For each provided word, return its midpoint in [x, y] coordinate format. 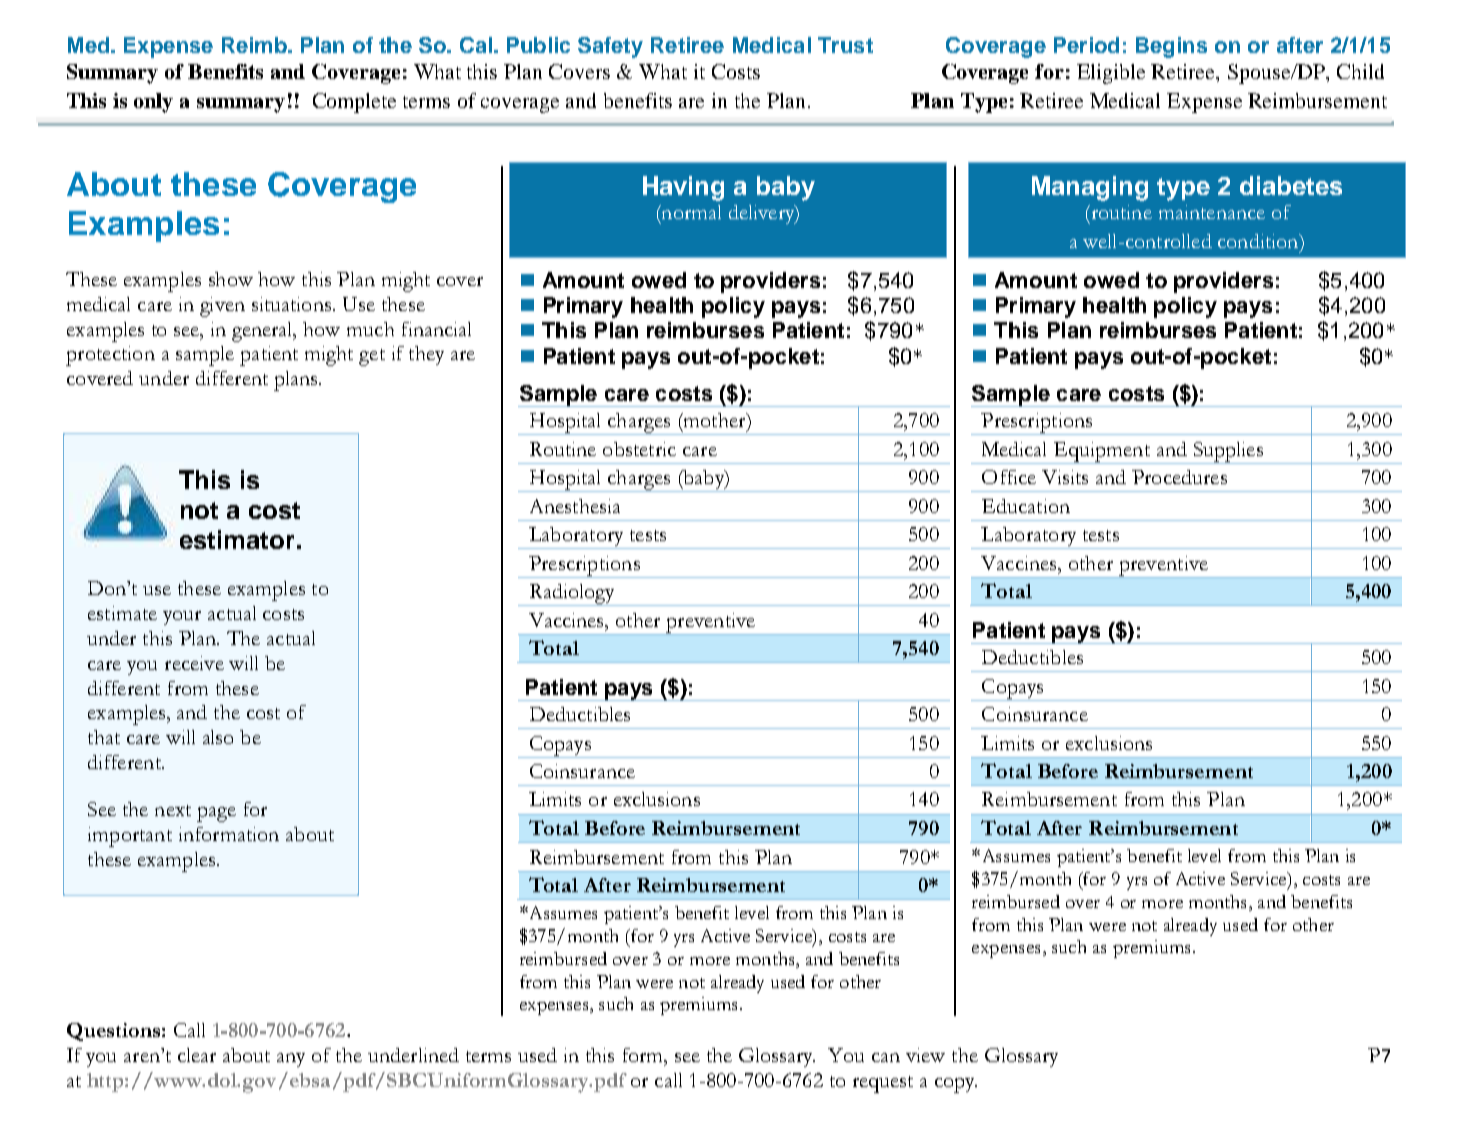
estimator [237, 539]
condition [1259, 241]
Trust [845, 45]
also [218, 737]
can [886, 1057]
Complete [354, 103]
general [264, 332]
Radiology [572, 595]
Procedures [1179, 477]
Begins [1171, 47]
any [291, 1060]
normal [690, 213]
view [925, 1055]
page [216, 814]
